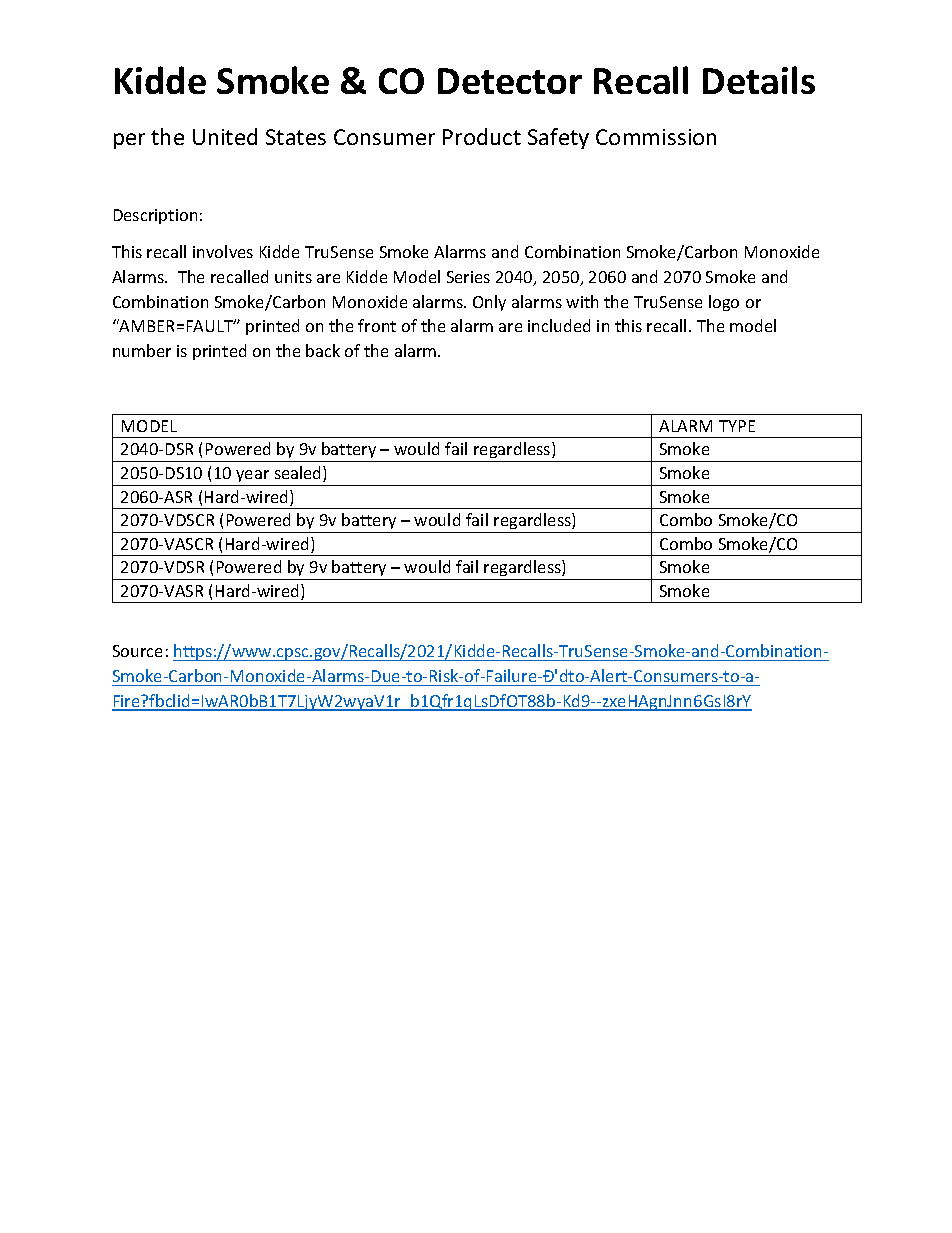  I want to click on logo, so click(724, 303).
